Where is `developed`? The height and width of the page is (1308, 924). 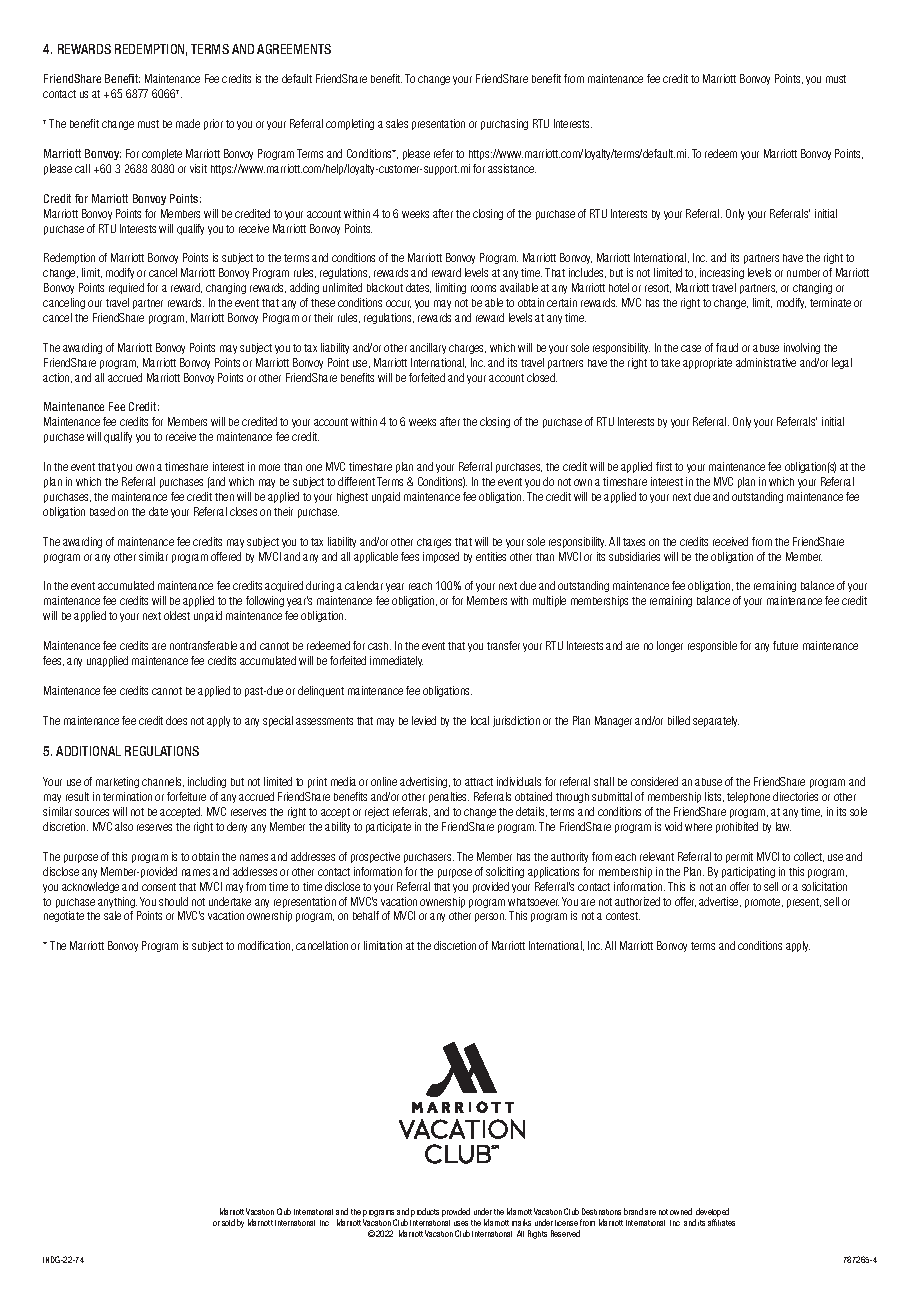
developed is located at coordinates (712, 1214).
